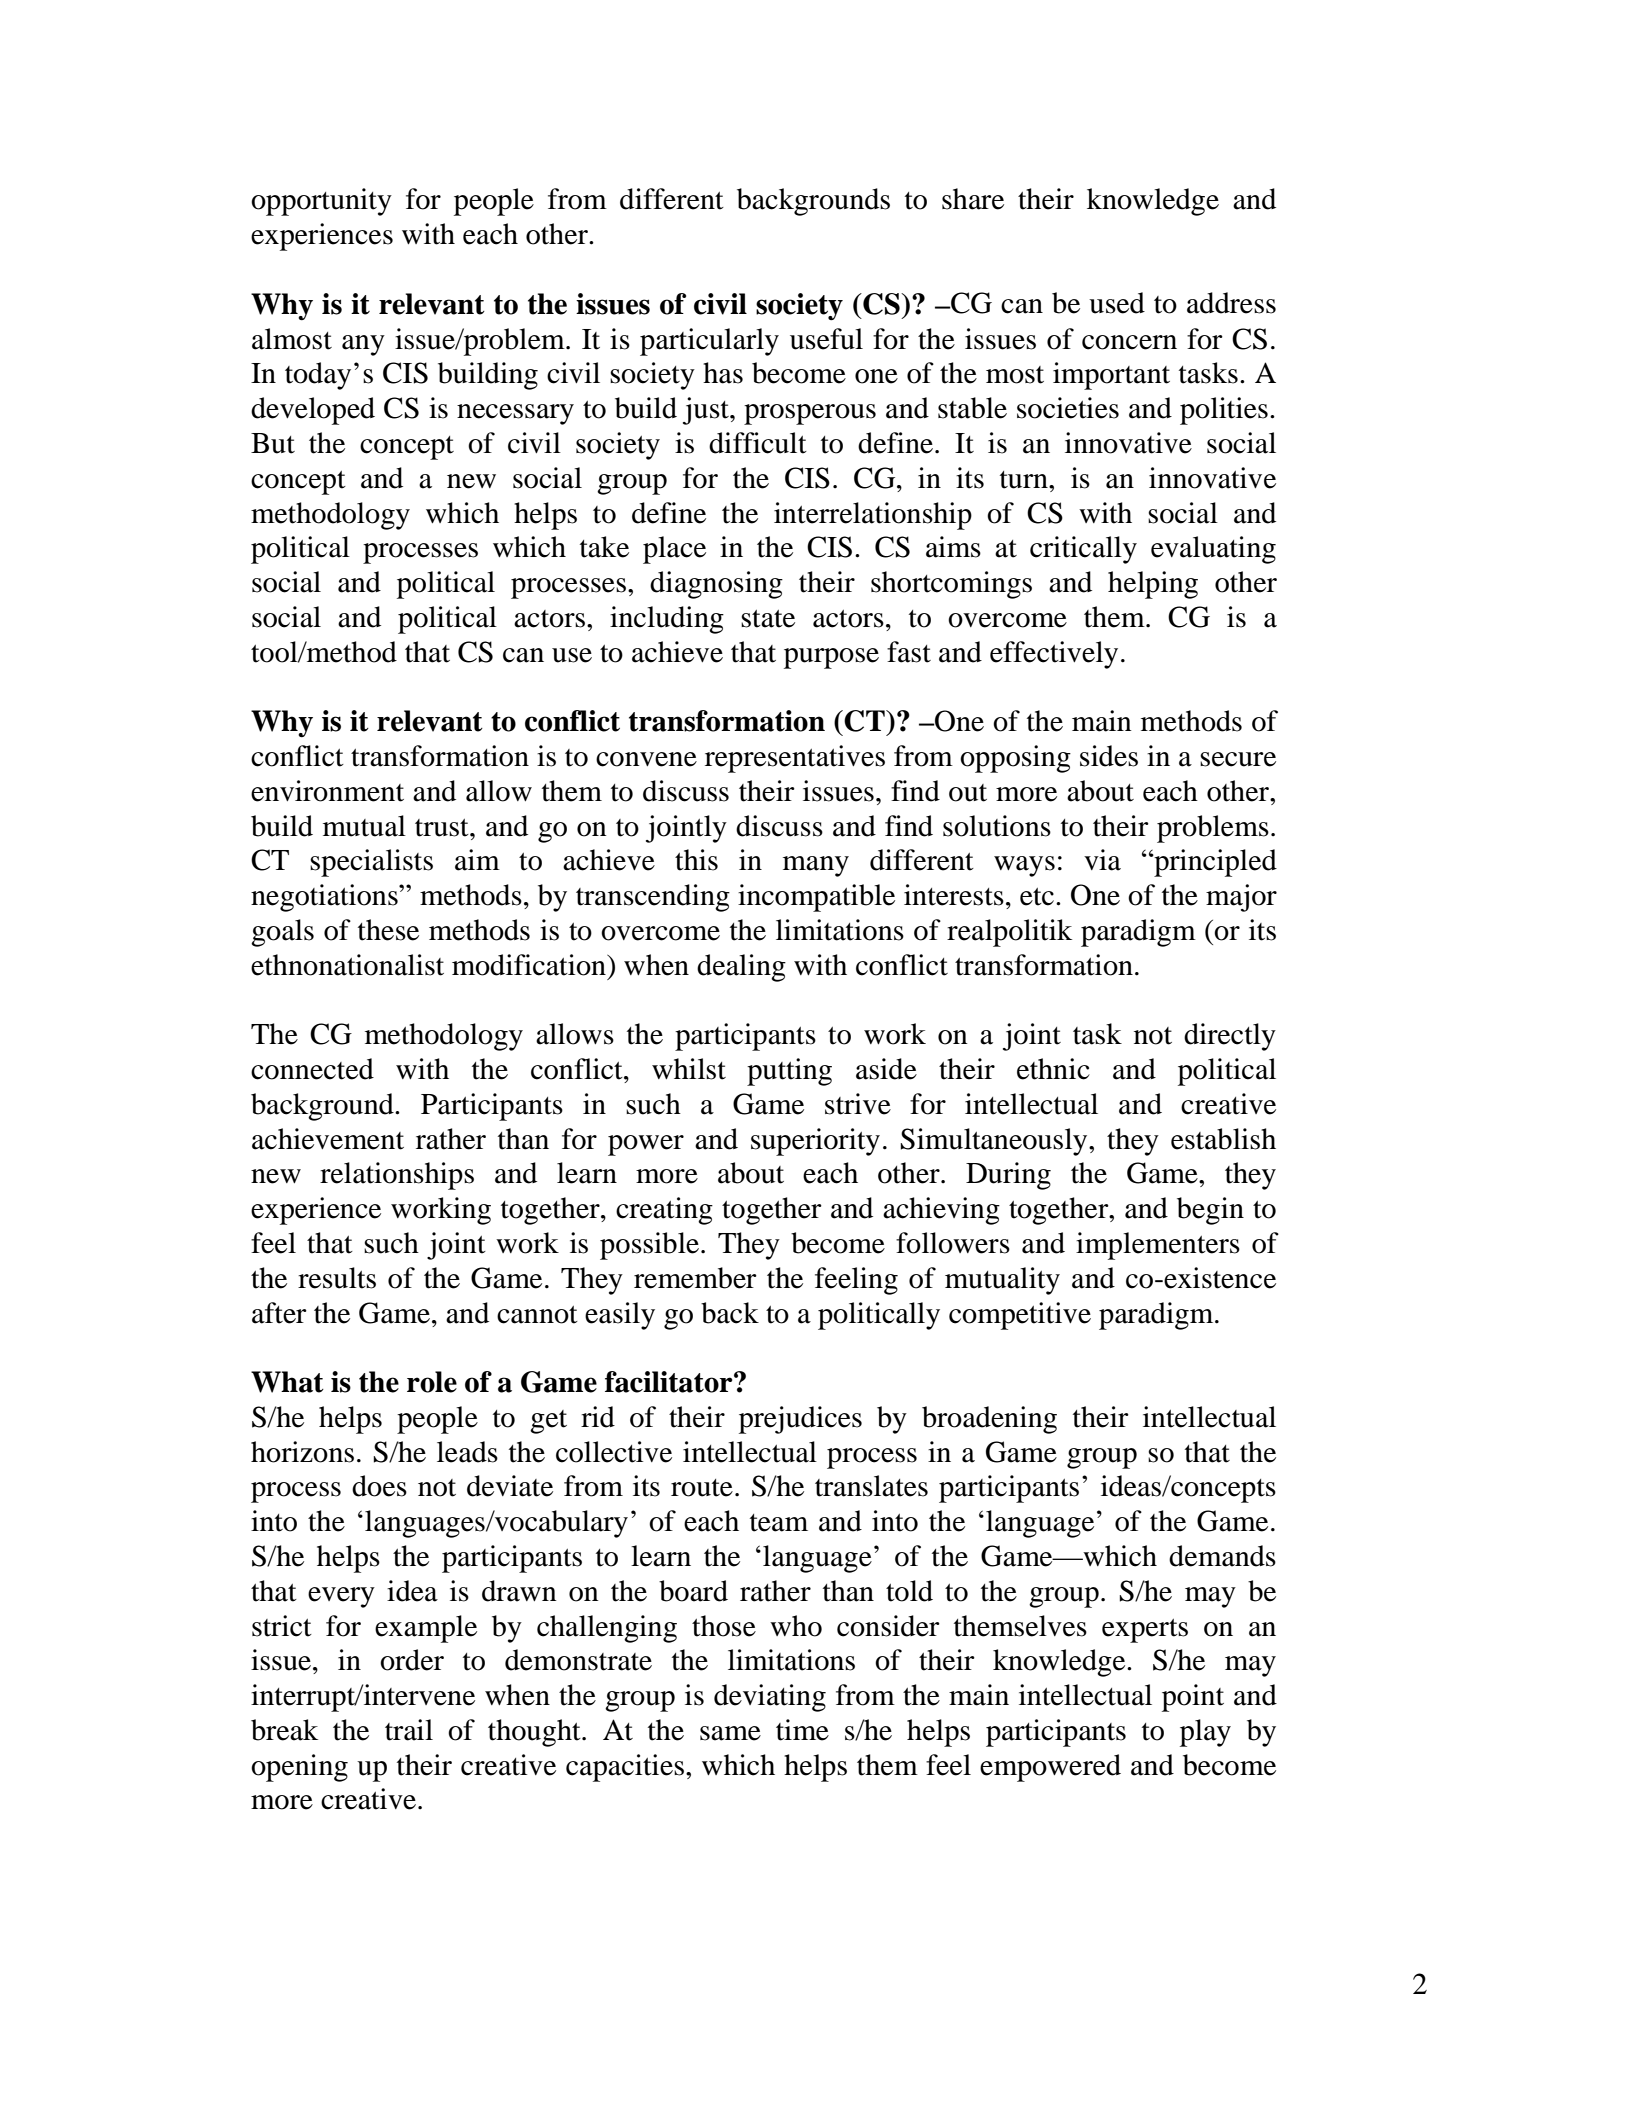  I want to click on trail, so click(409, 1730).
